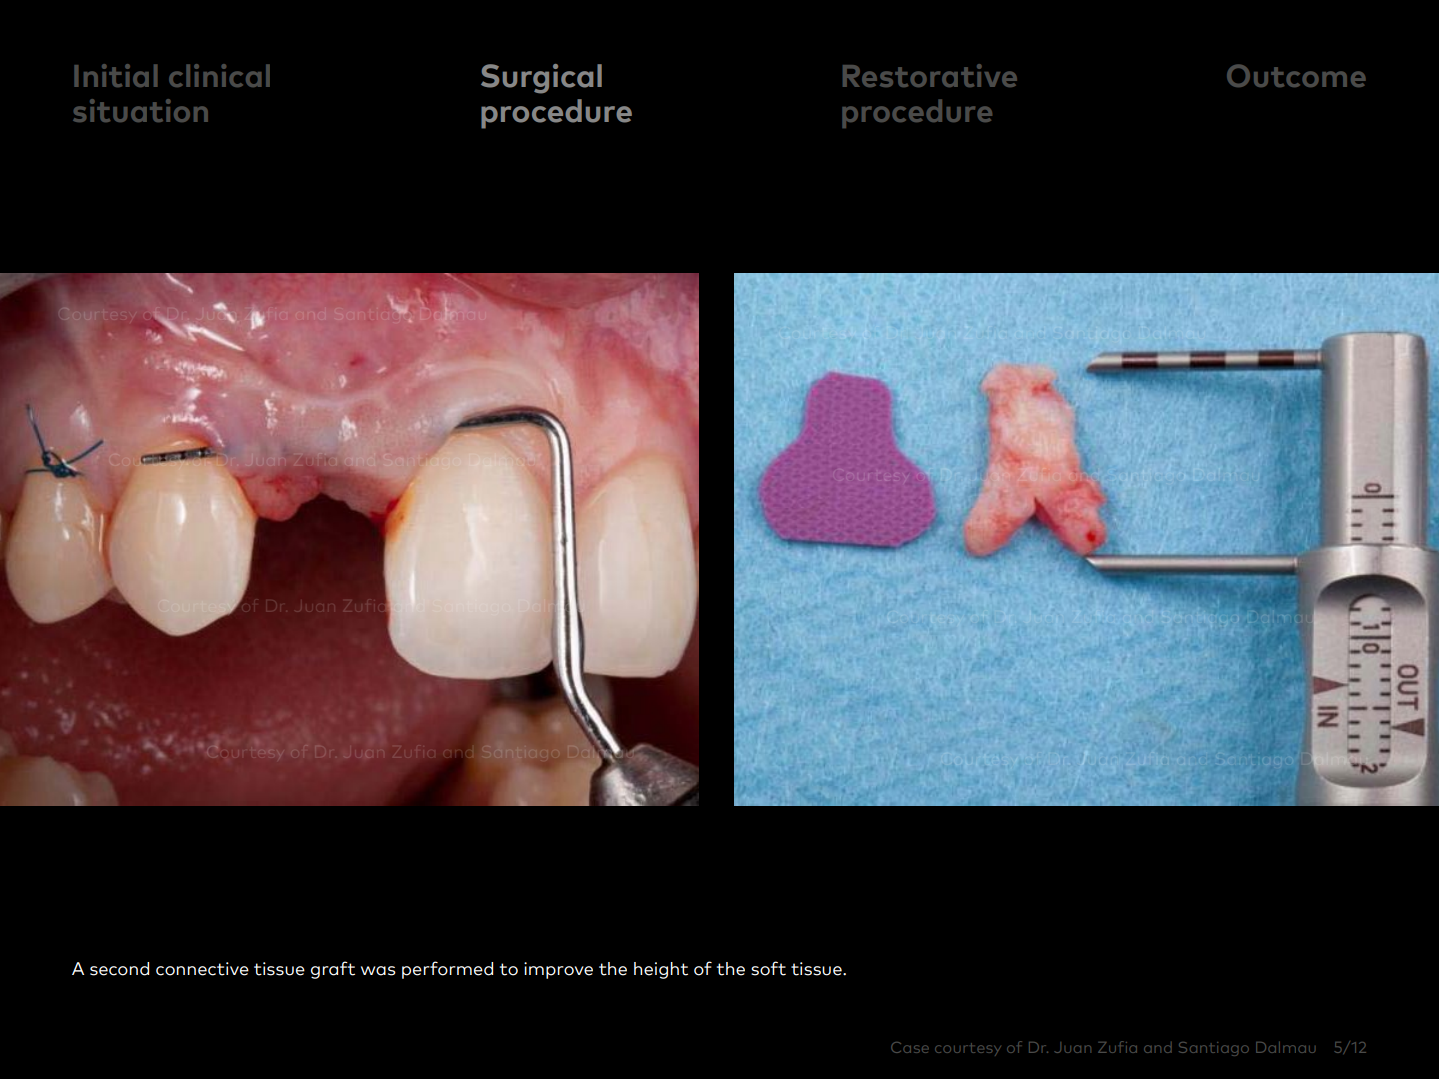  Describe the element at coordinates (219, 75) in the screenshot. I see `clinical` at that location.
